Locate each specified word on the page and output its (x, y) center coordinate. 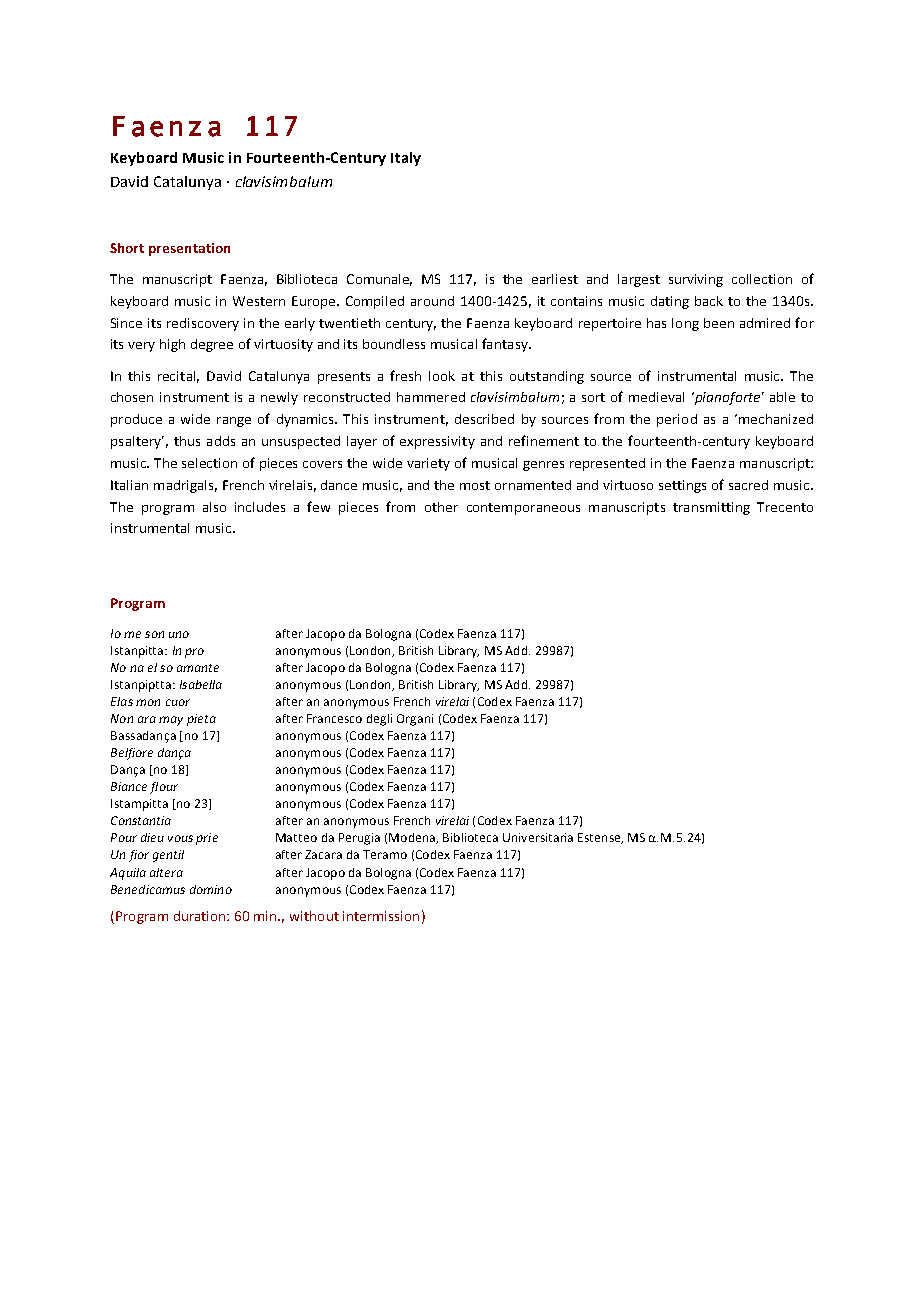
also (214, 507)
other (441, 507)
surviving (696, 280)
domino (211, 889)
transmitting (711, 508)
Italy (406, 159)
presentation (189, 249)
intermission (381, 916)
